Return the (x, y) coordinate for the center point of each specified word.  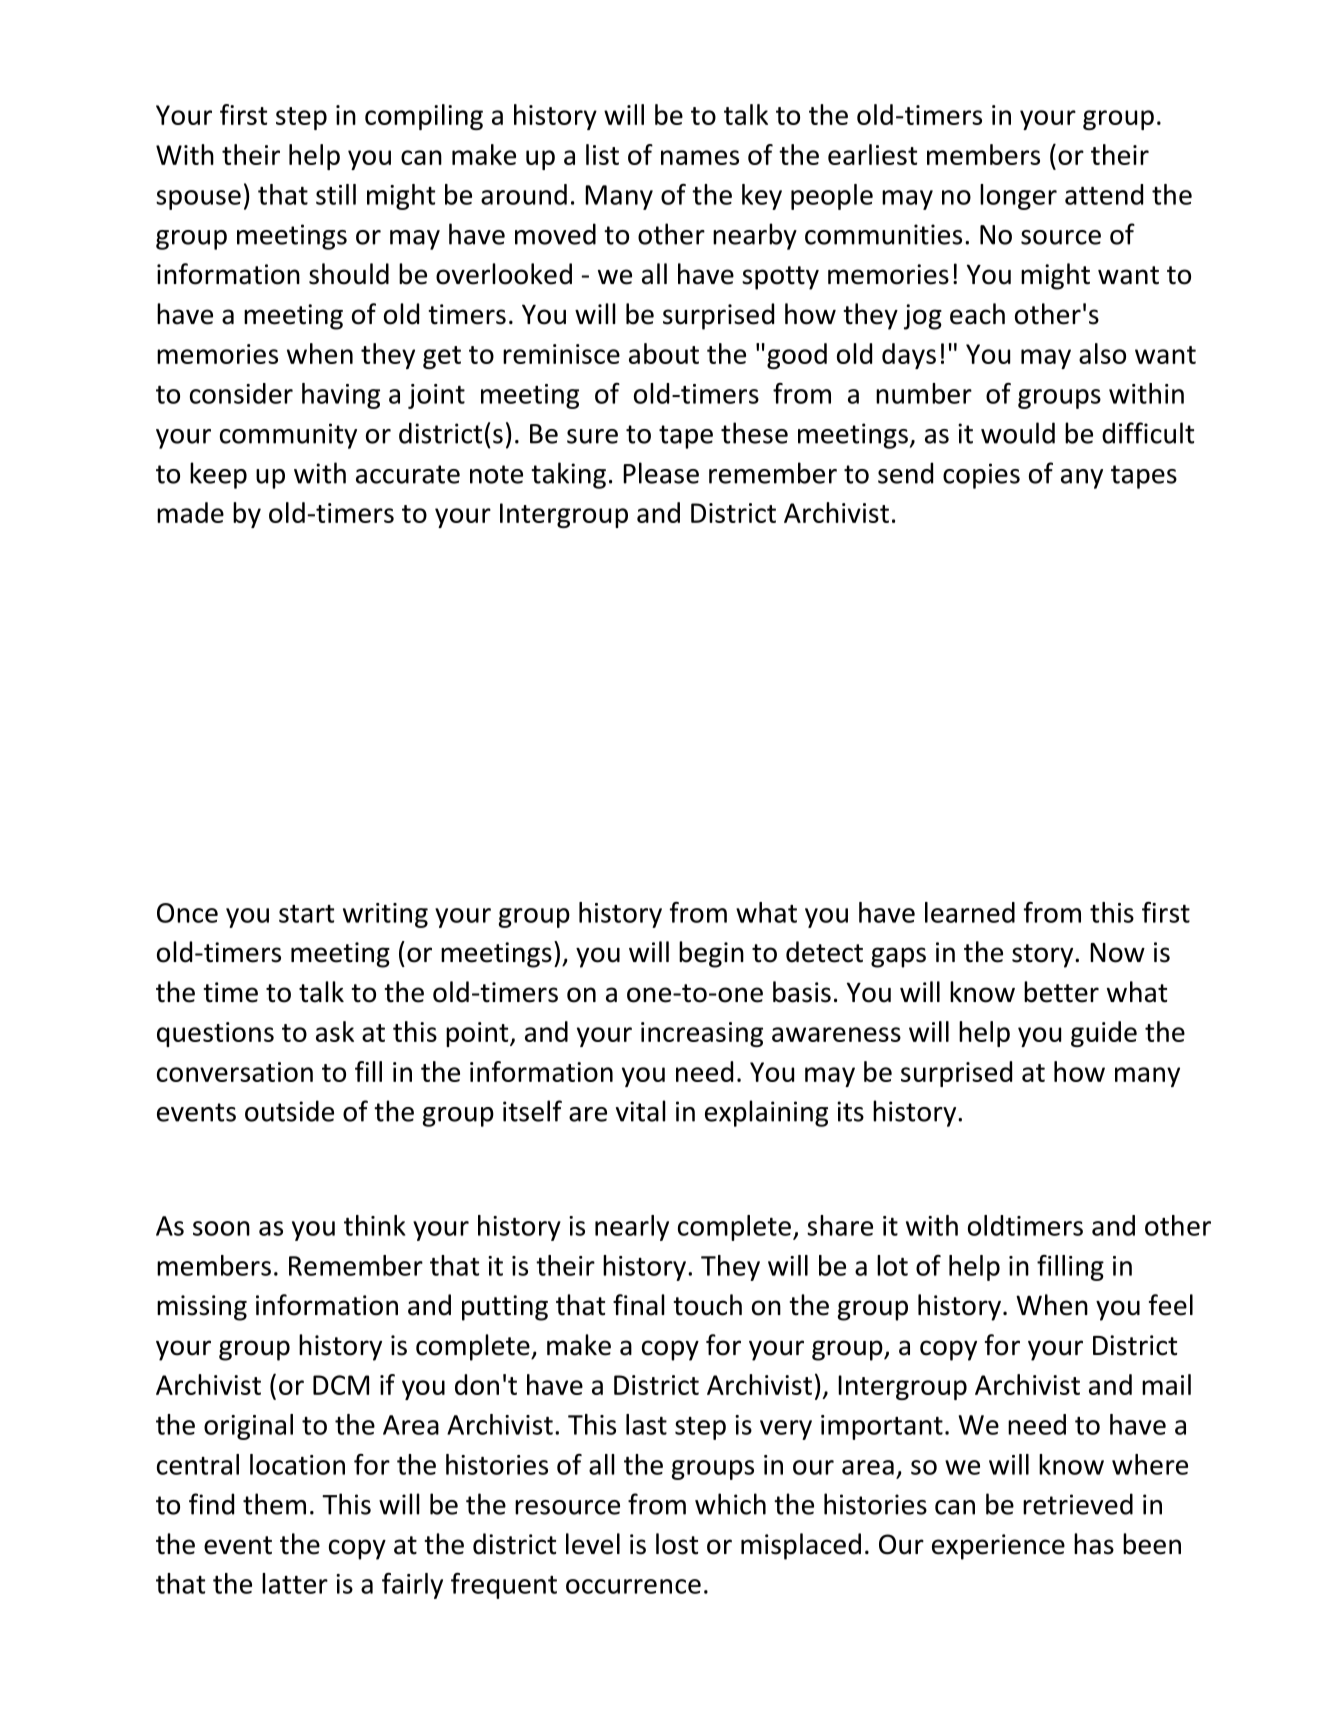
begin (711, 954)
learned (970, 912)
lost (677, 1544)
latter (295, 1583)
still (336, 194)
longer (1018, 197)
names (700, 157)
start (306, 914)
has (1094, 1544)
